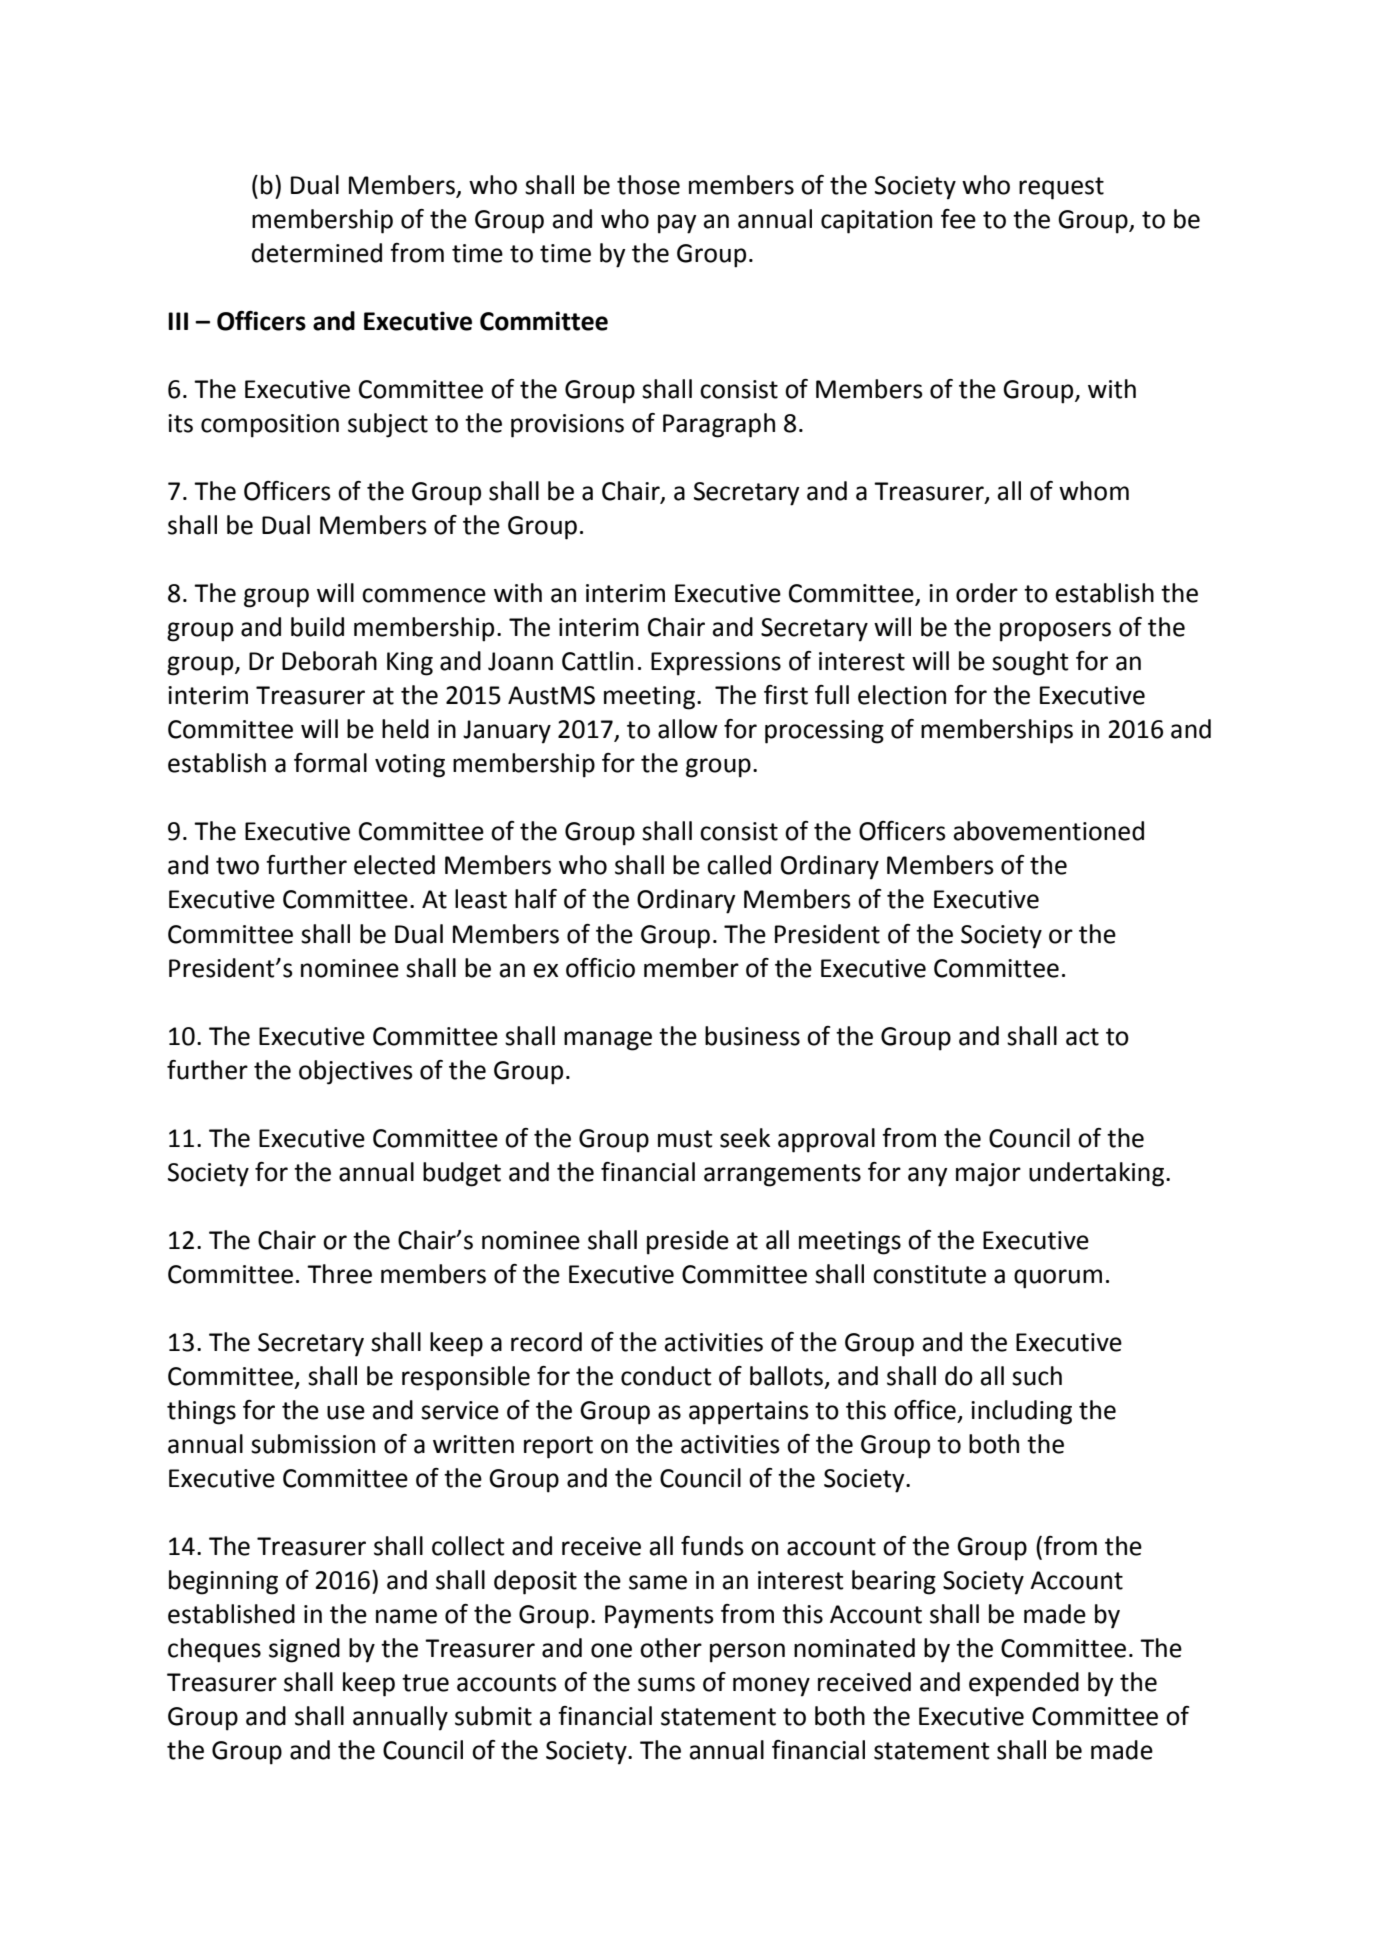 This page has height=1956, width=1383. Describe the element at coordinates (329, 661) in the page. I see `Deborah` at that location.
